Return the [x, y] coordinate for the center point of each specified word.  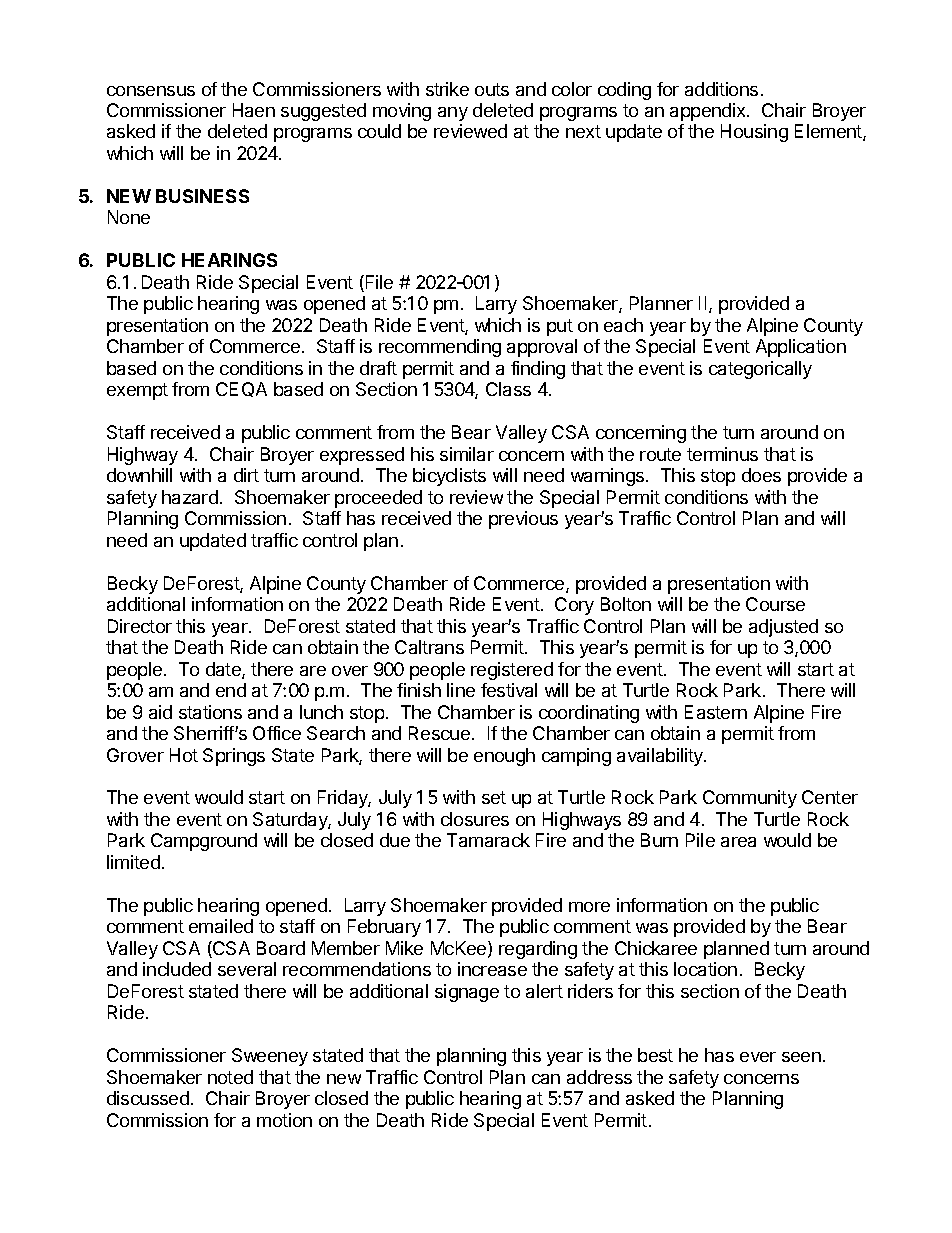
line [461, 690]
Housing [754, 133]
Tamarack [488, 840]
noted [230, 1077]
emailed [221, 926]
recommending [440, 348]
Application [801, 348]
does [761, 475]
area [738, 842]
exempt [137, 391]
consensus [151, 91]
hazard [190, 497]
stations [210, 712]
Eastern [716, 712]
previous [523, 520]
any [453, 114]
